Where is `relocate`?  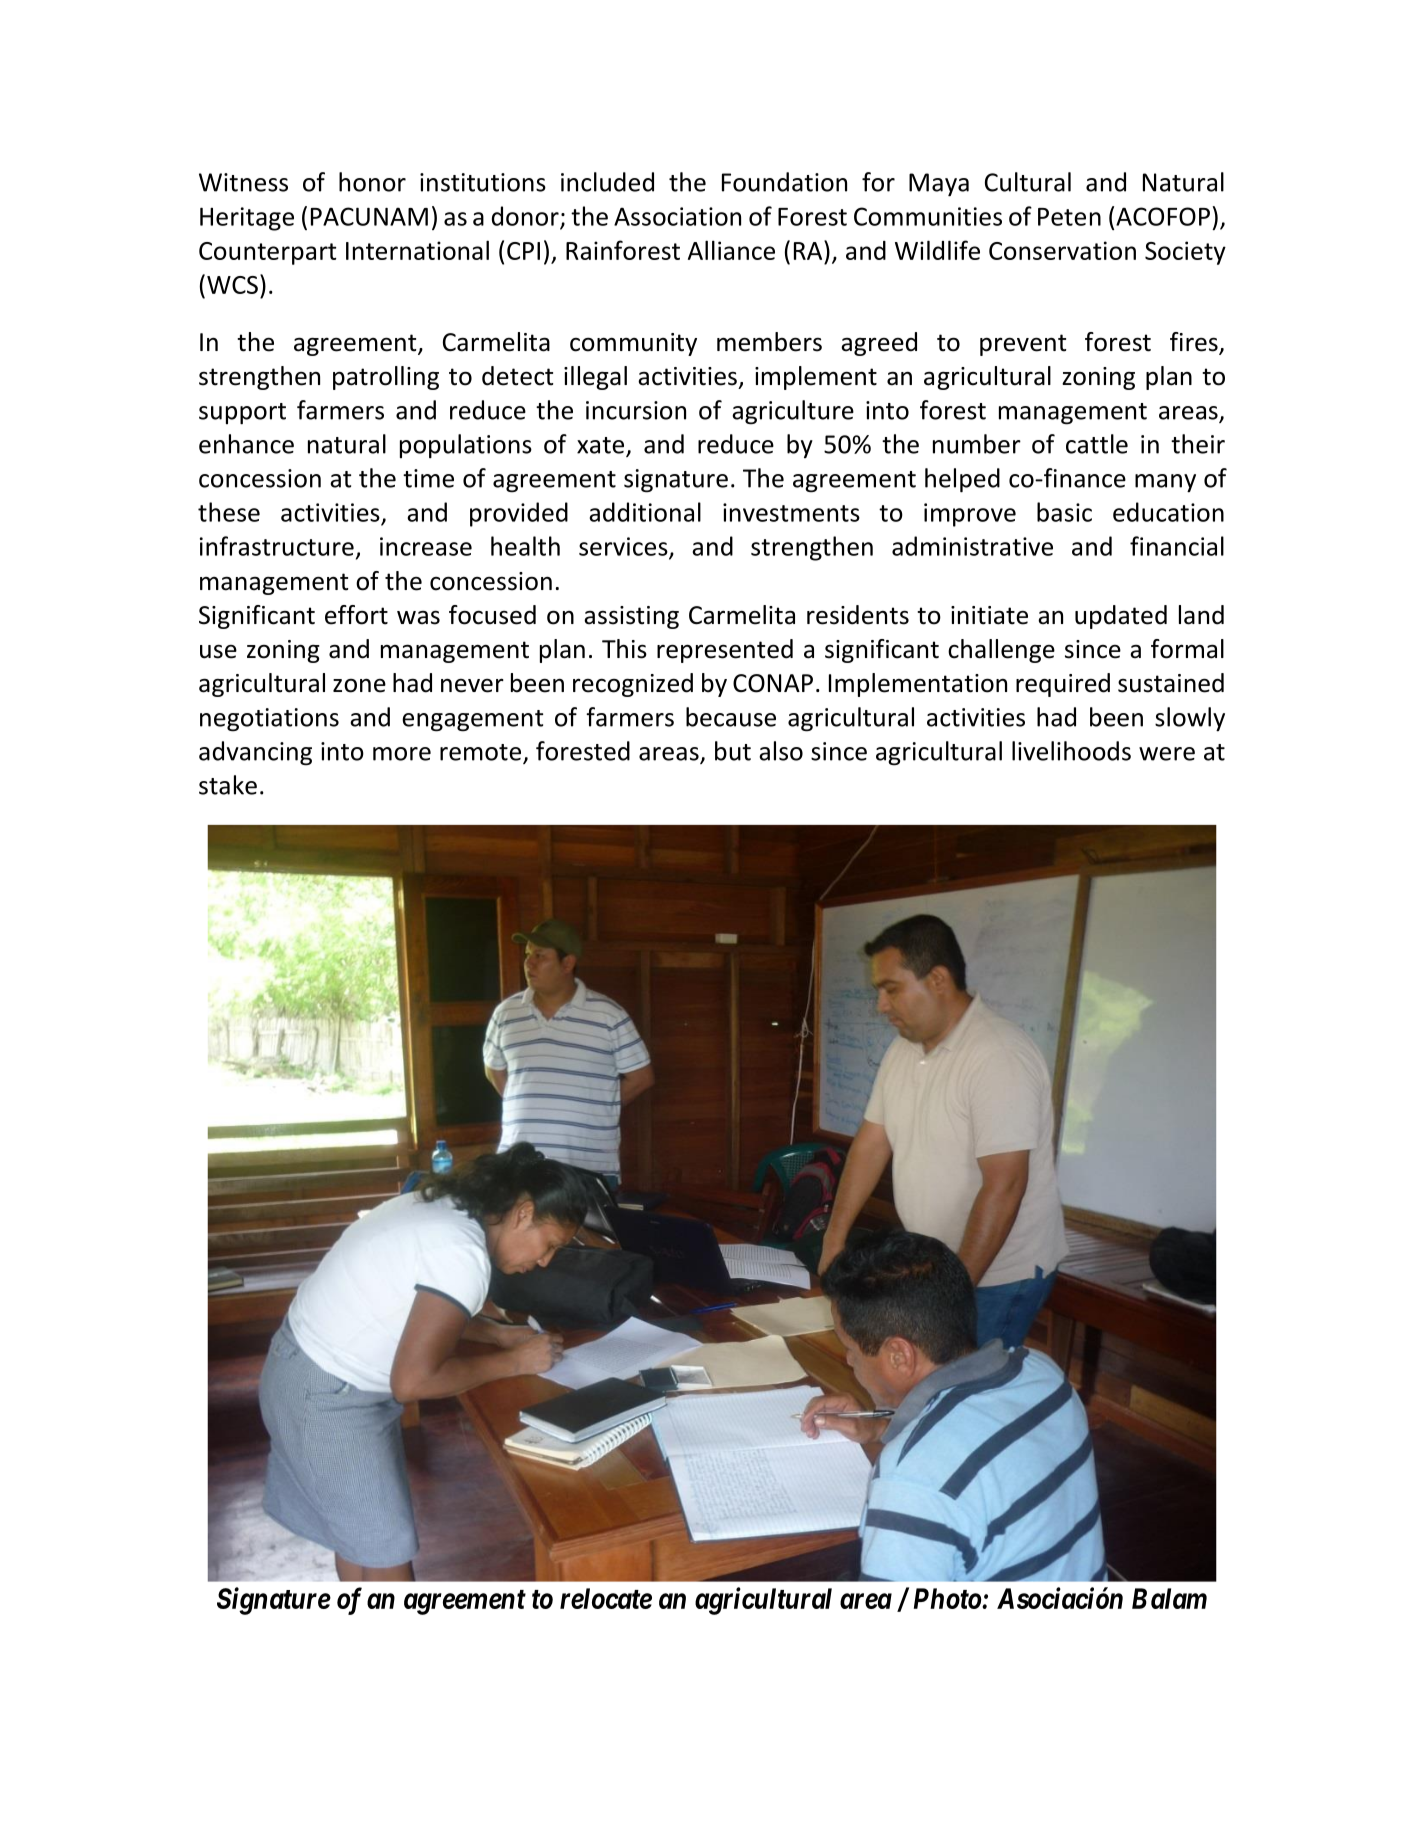
relocate is located at coordinates (606, 1598).
